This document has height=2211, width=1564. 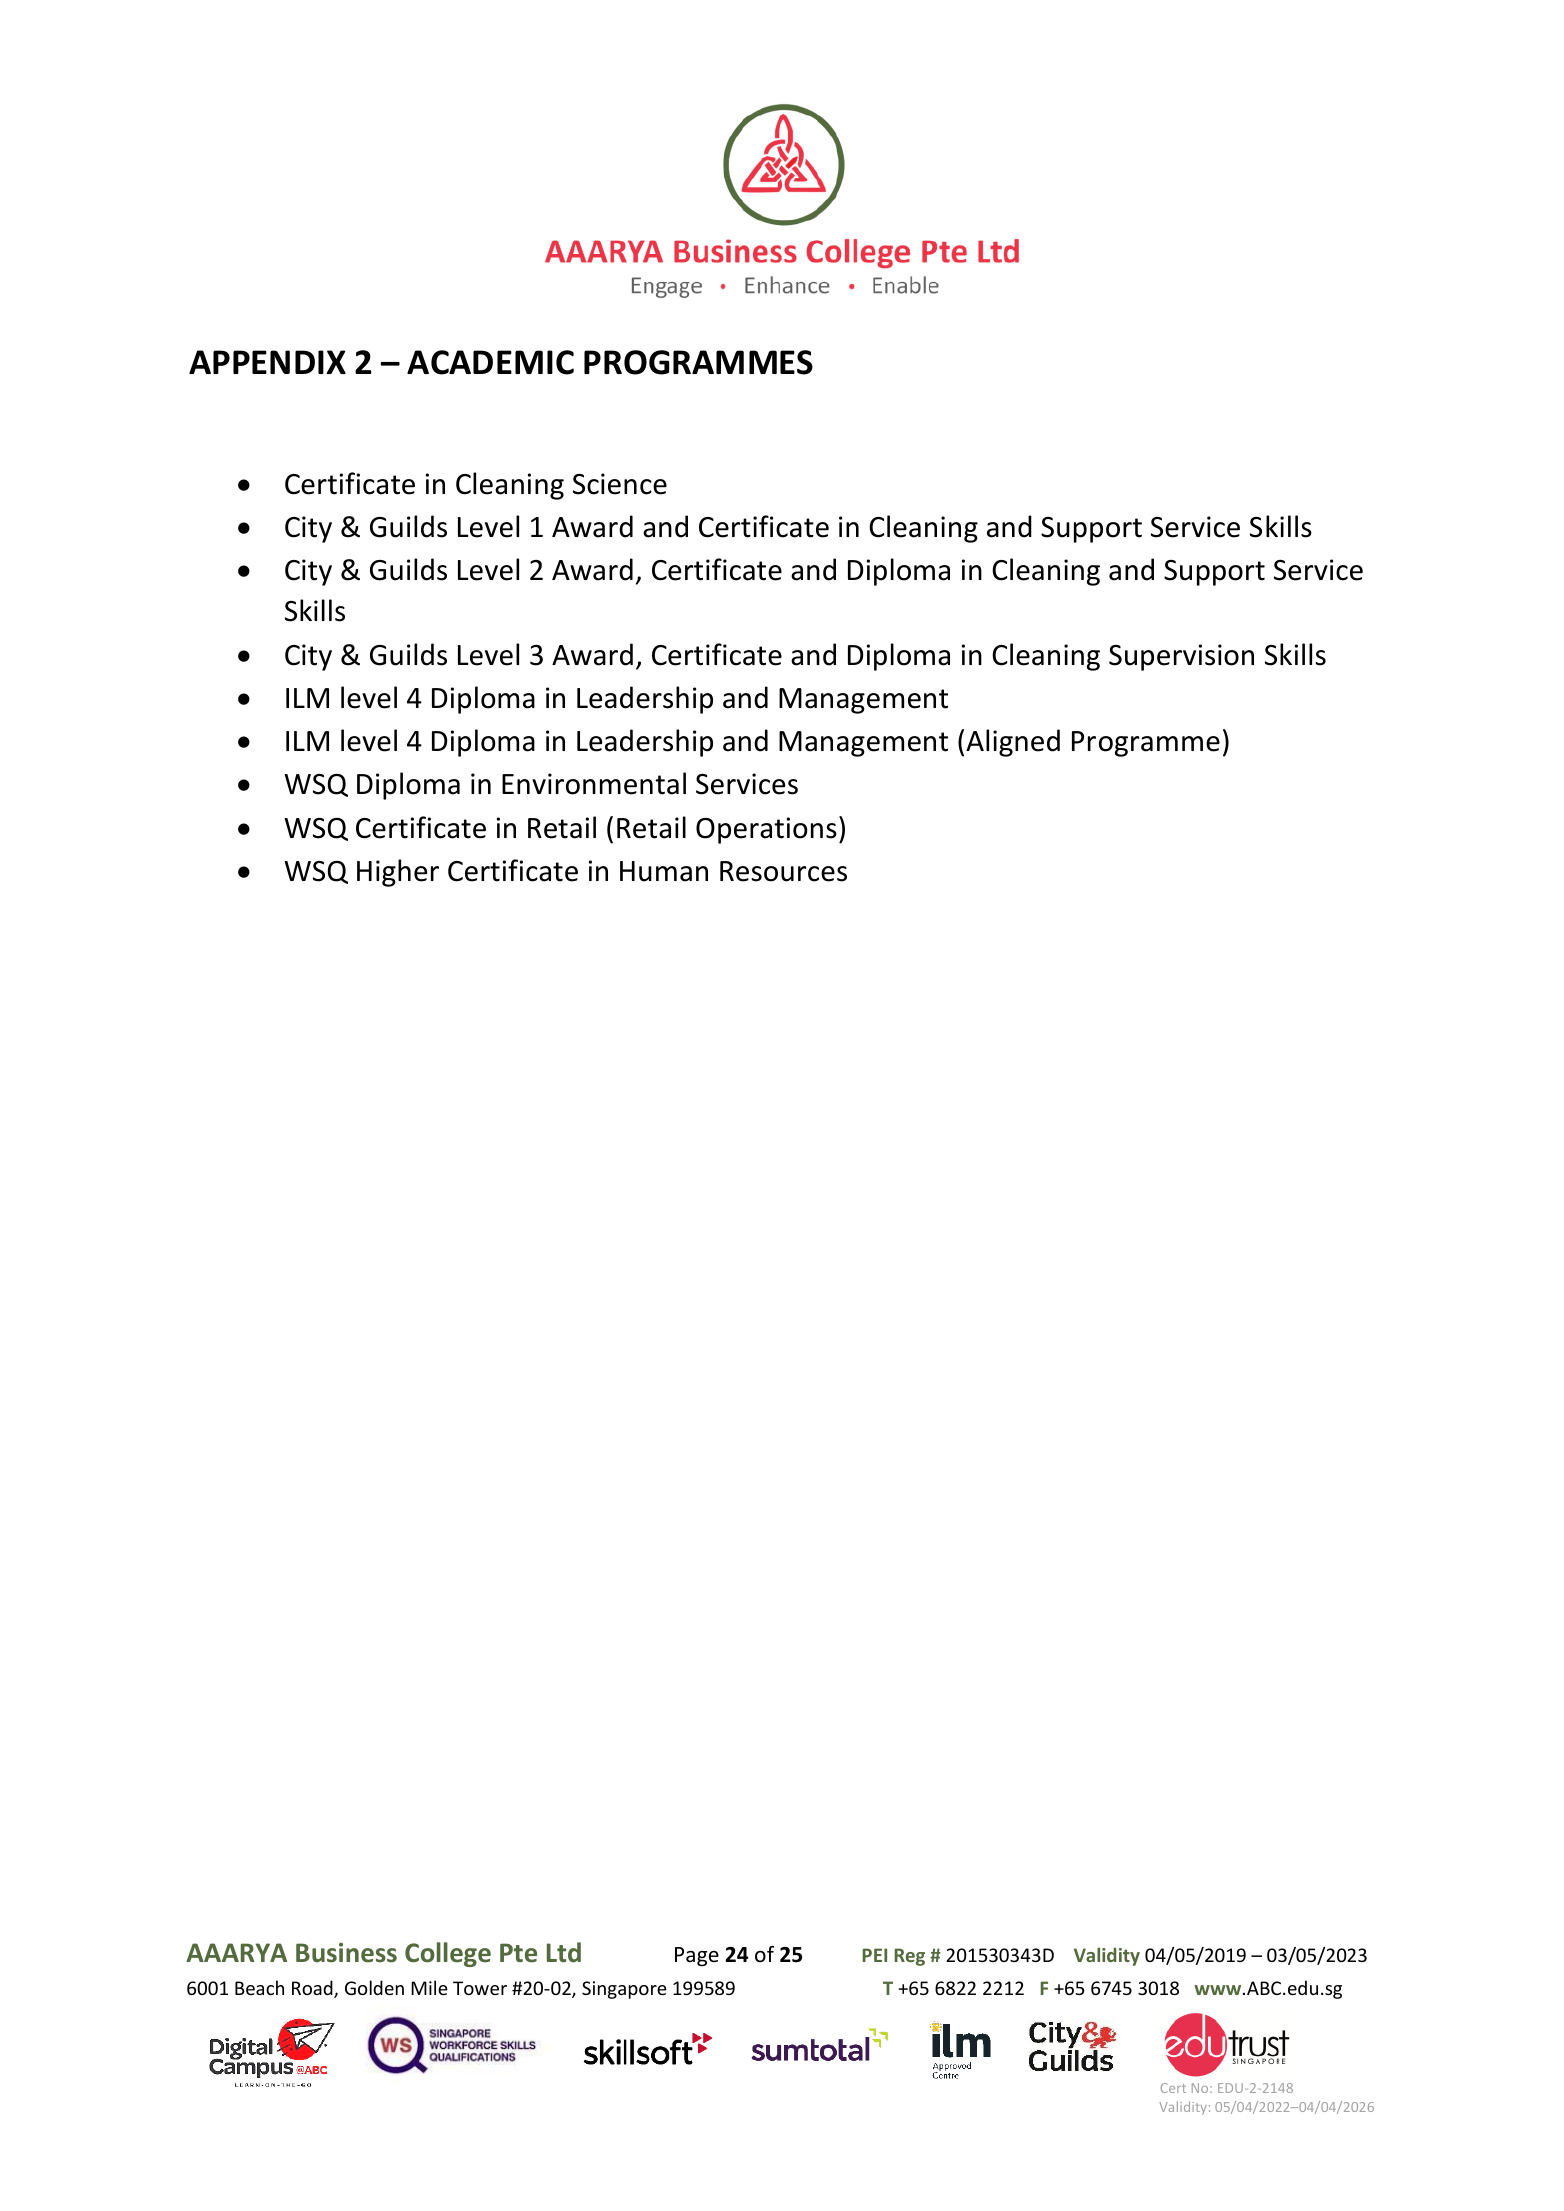 What do you see at coordinates (267, 362) in the document?
I see `APPENDIX` at bounding box center [267, 362].
